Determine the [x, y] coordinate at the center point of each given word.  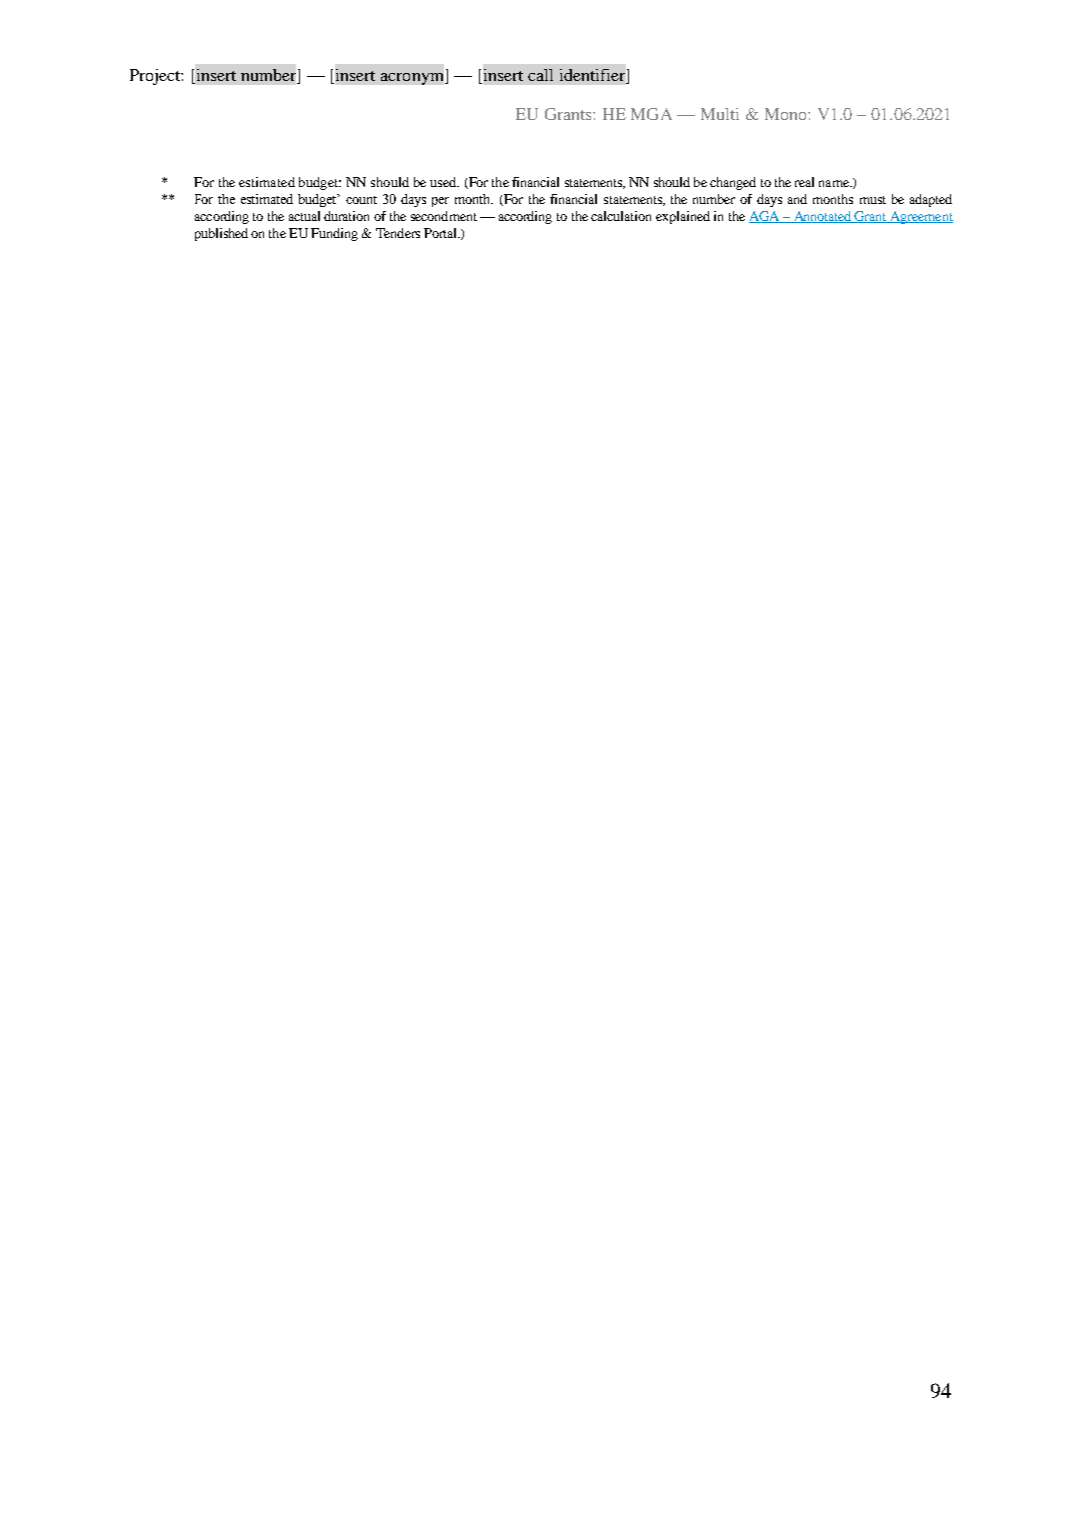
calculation [621, 216]
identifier [594, 75]
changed [733, 183]
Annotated [822, 217]
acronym [413, 79]
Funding [334, 234]
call [540, 75]
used [444, 182]
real [804, 182]
